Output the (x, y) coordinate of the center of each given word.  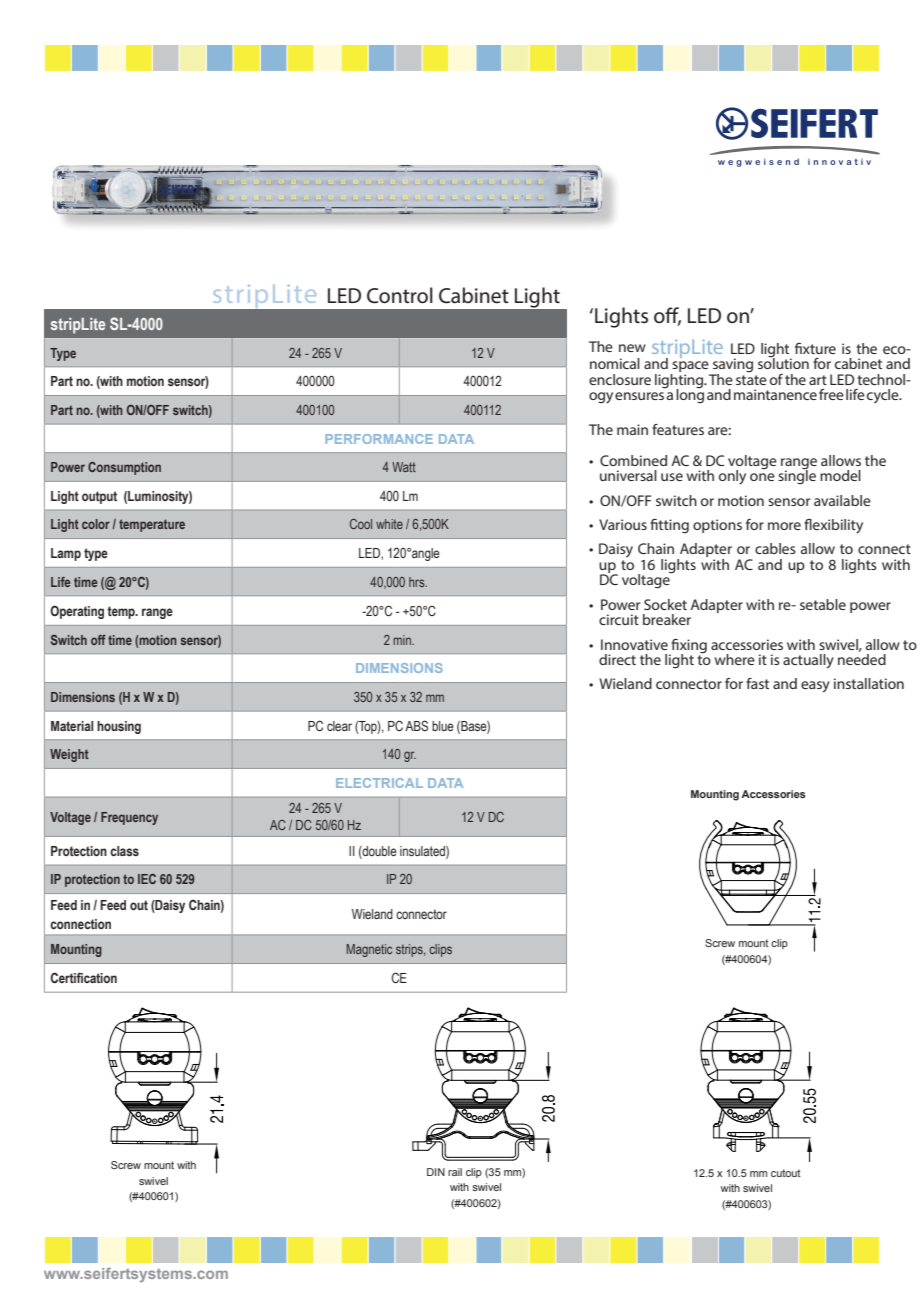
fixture (815, 348)
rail (455, 1172)
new (632, 348)
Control (400, 295)
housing (119, 727)
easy (815, 687)
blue (443, 726)
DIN (436, 1172)
